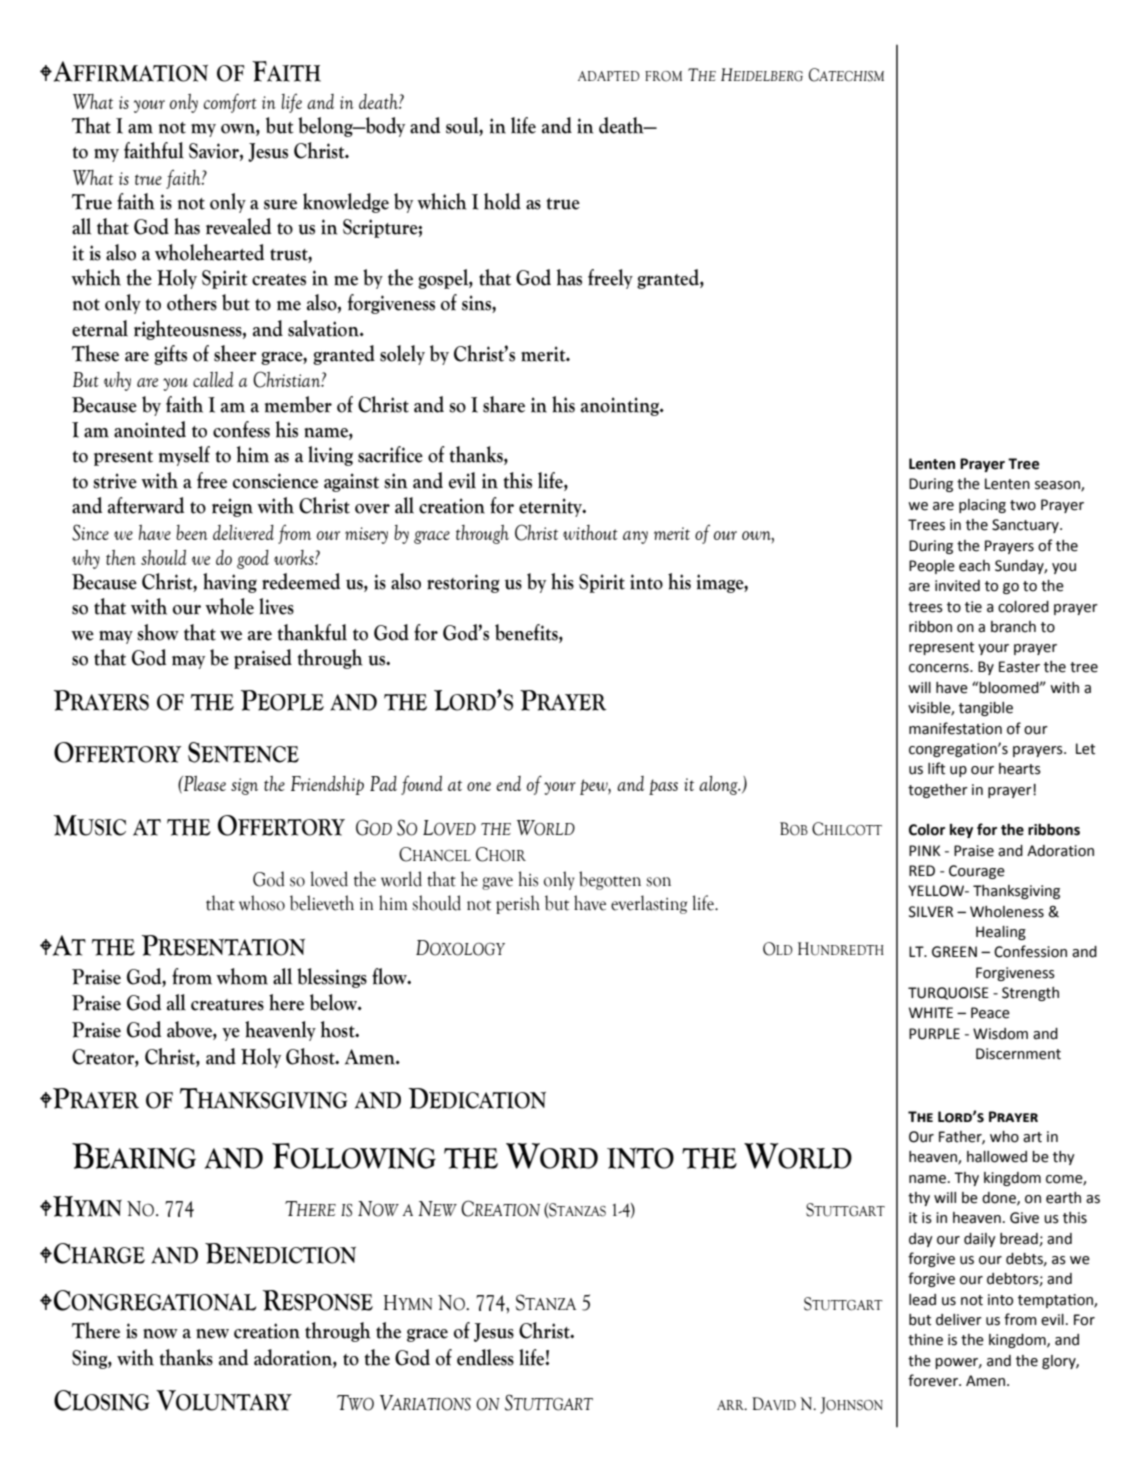 The image size is (1133, 1466). What do you see at coordinates (934, 1034) in the page?
I see `PURPLE` at bounding box center [934, 1034].
